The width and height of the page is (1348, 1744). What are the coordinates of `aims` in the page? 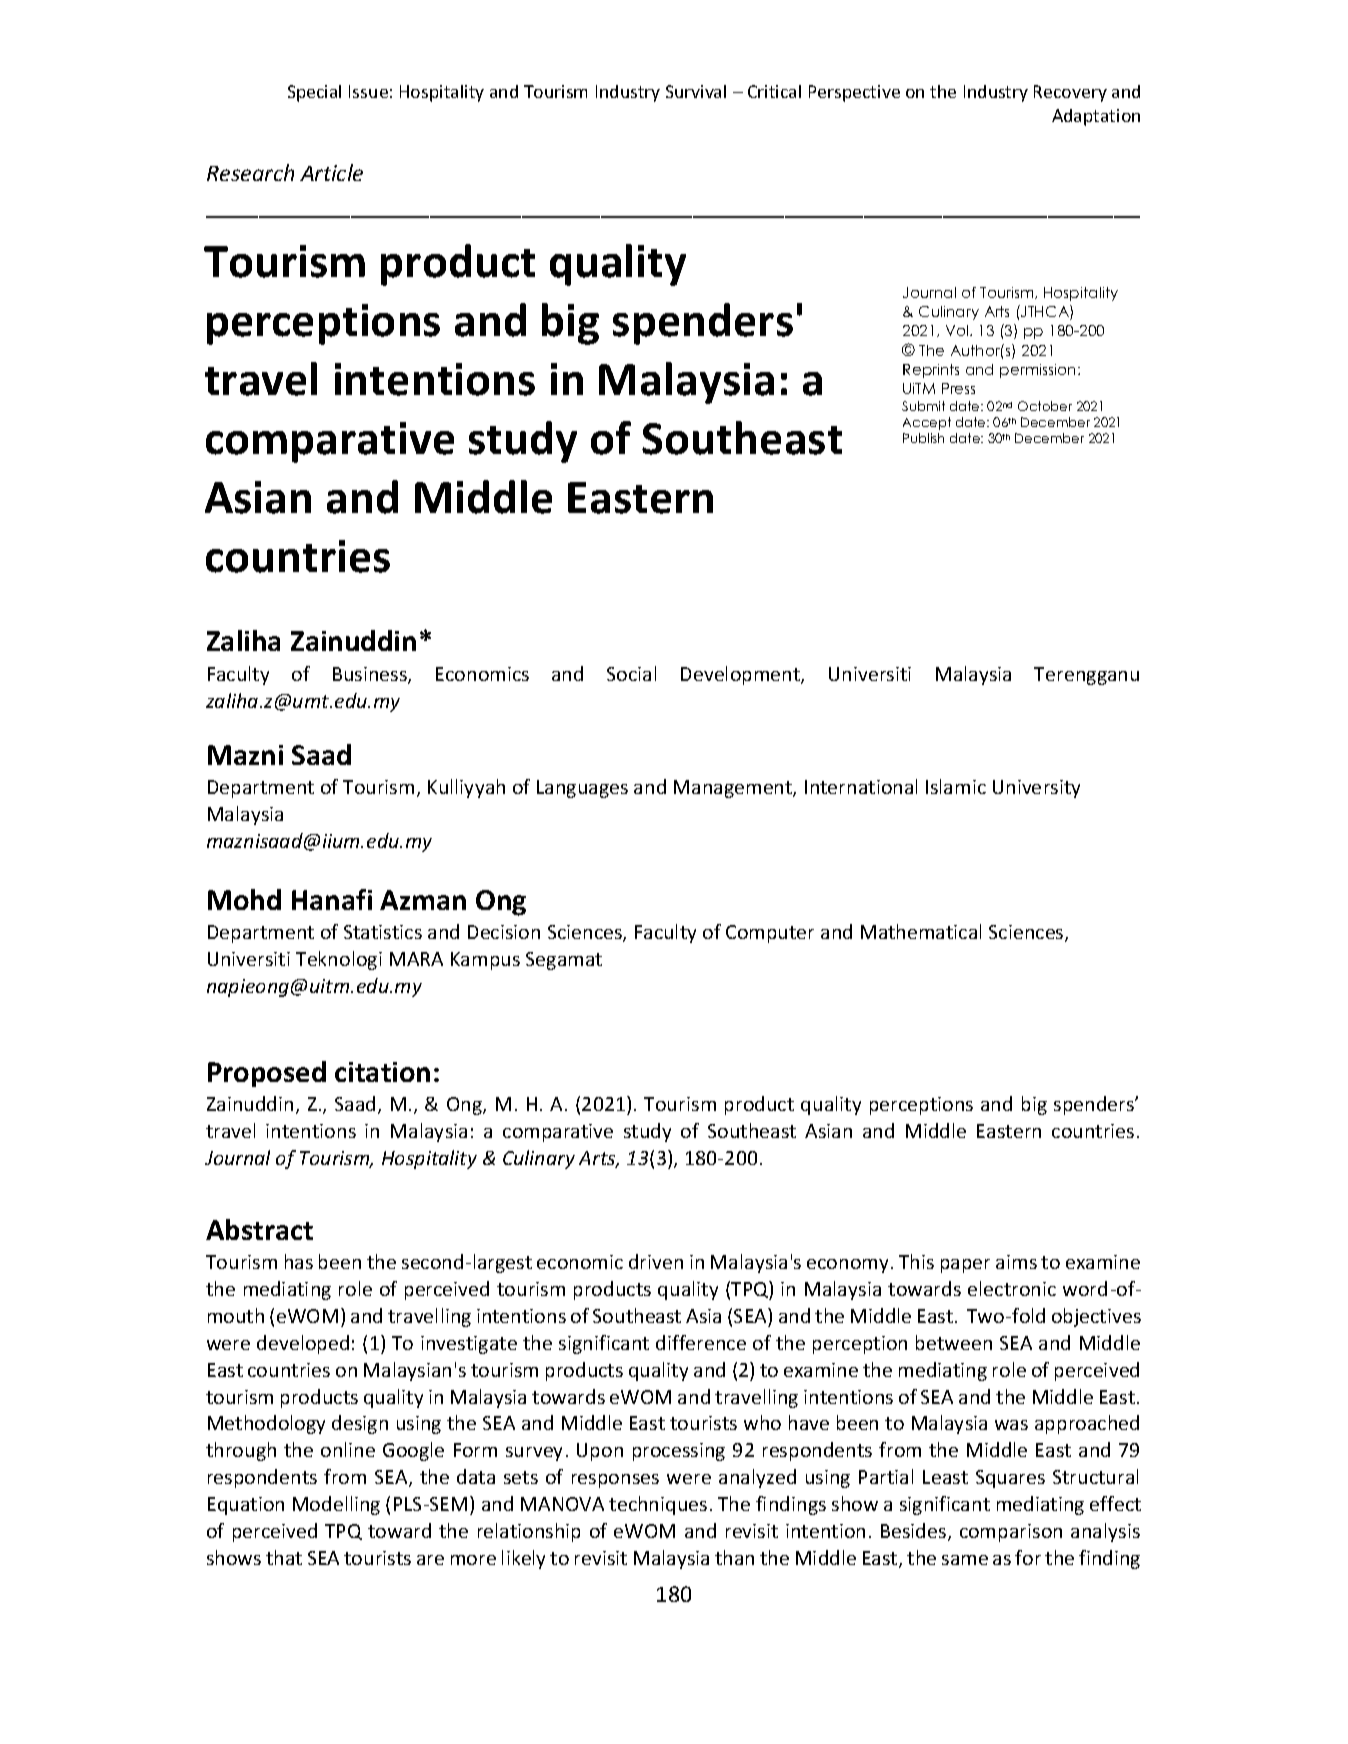 It's located at (1016, 1262).
